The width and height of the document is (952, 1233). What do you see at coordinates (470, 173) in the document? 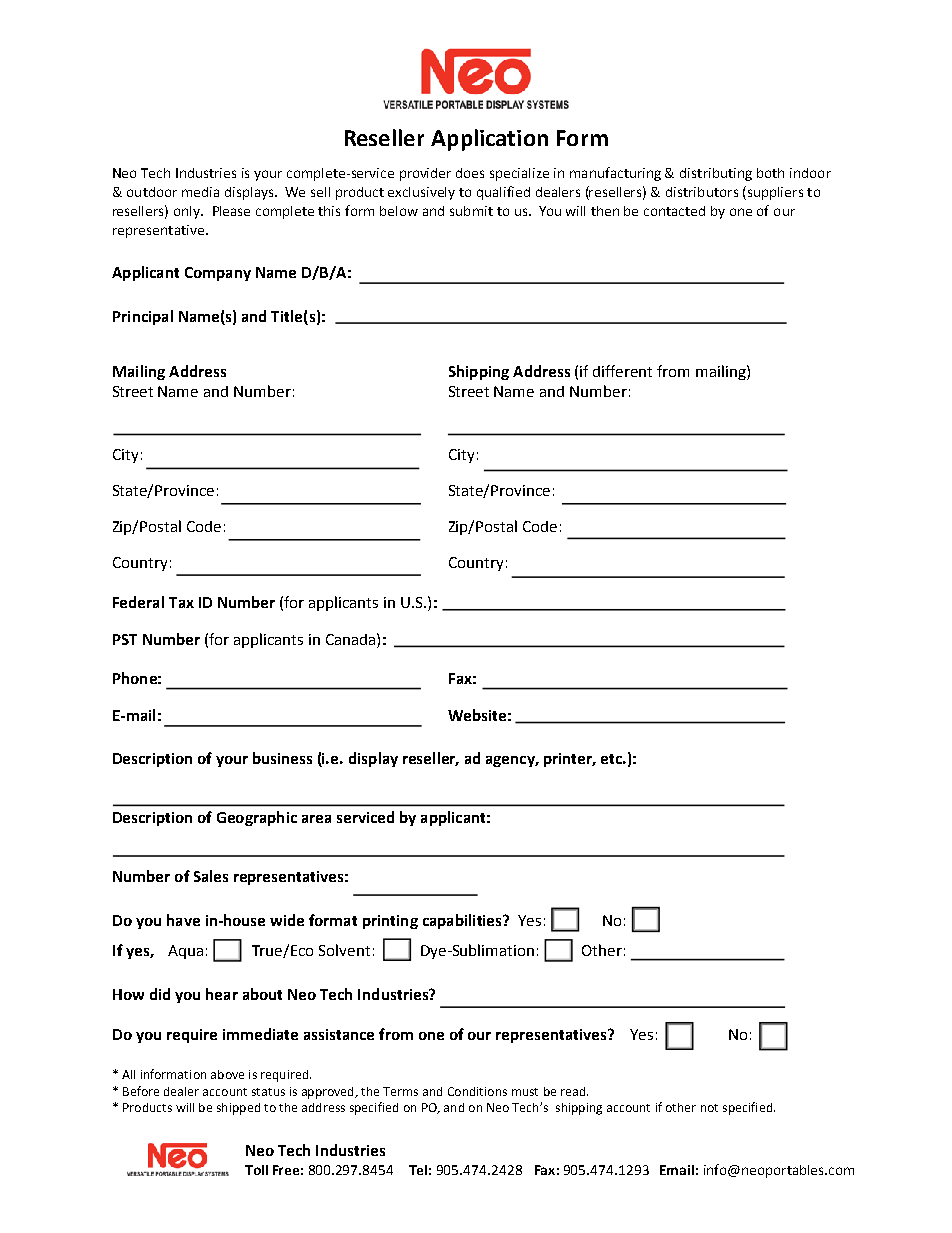
I see `does` at bounding box center [470, 173].
